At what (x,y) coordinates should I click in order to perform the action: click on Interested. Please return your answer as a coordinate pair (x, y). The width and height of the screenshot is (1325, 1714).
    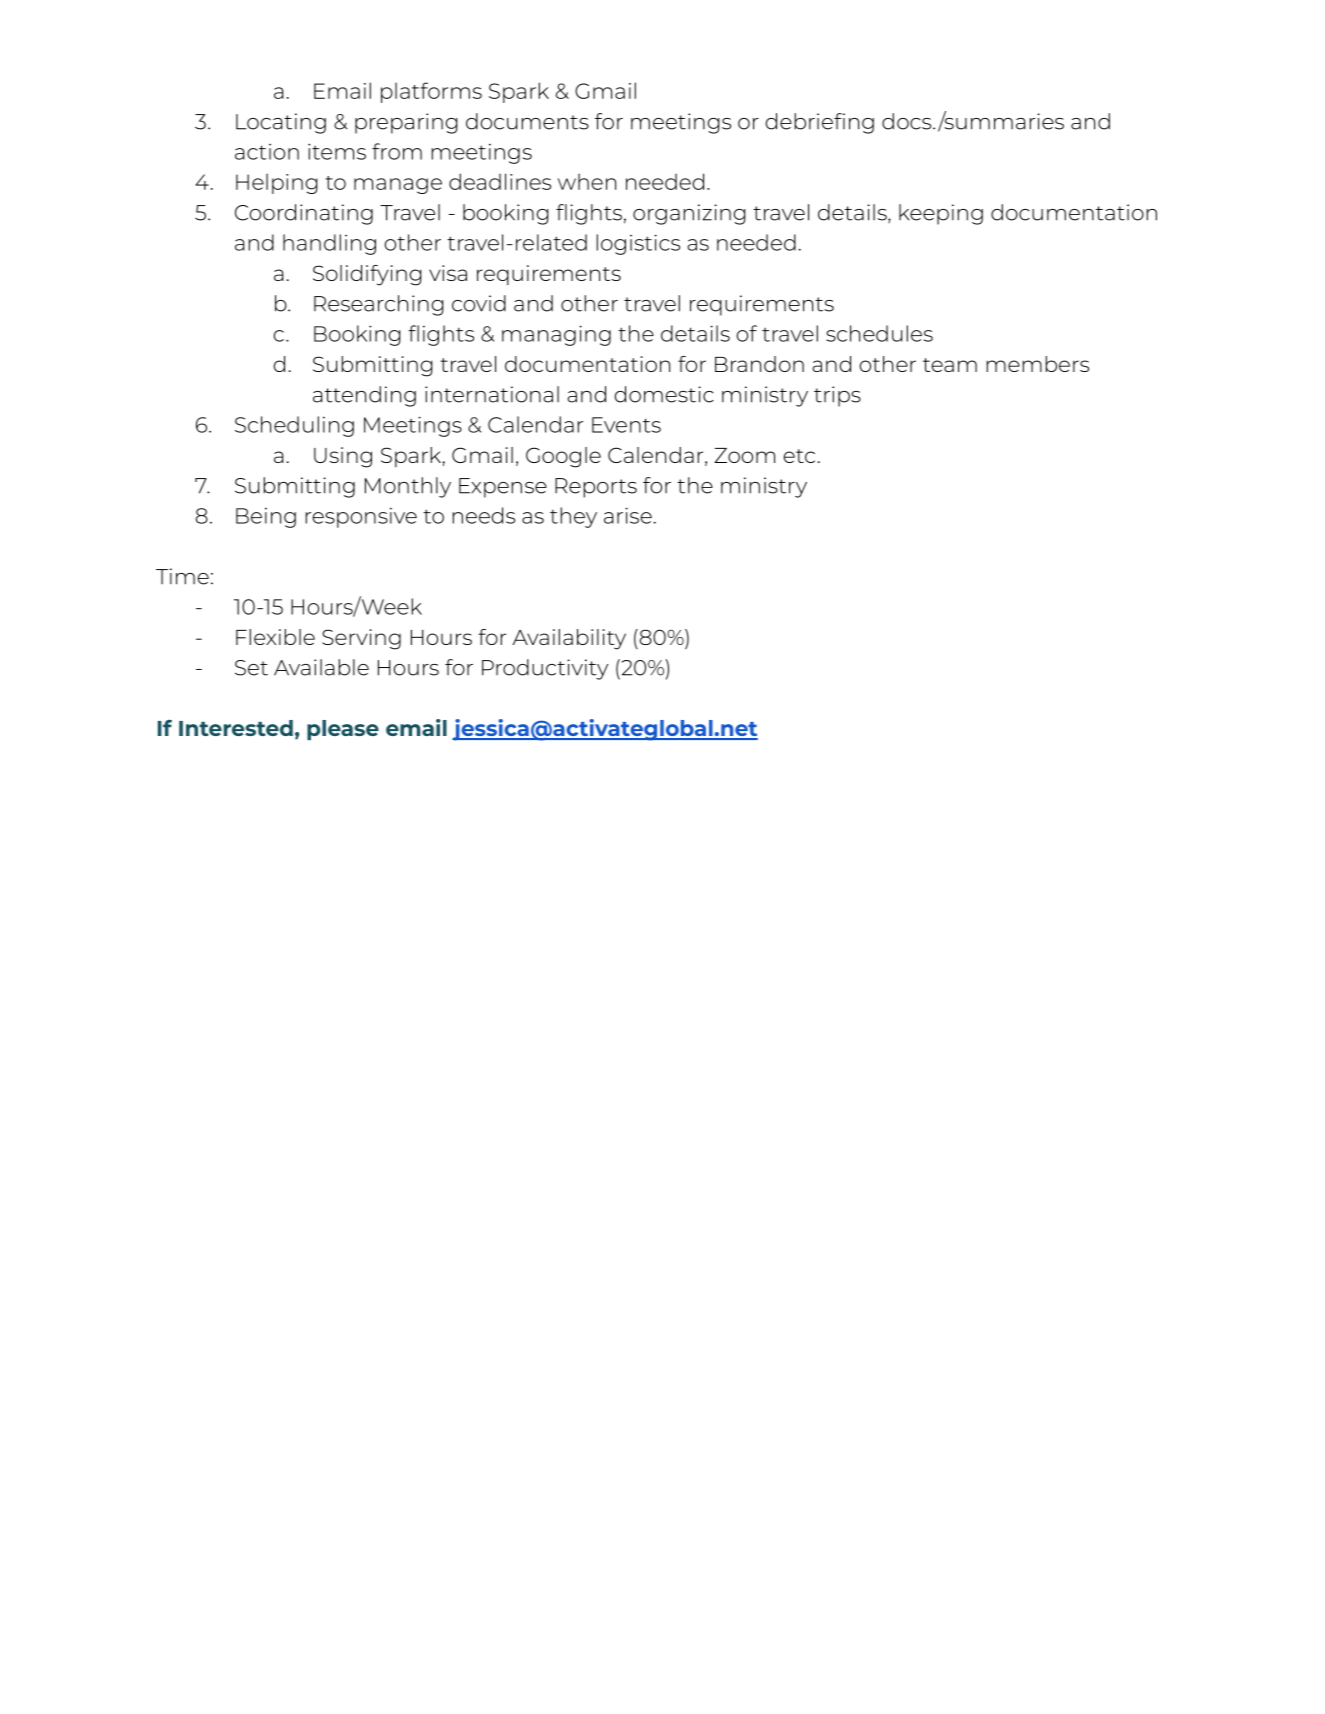
    Looking at the image, I should click on (236, 728).
